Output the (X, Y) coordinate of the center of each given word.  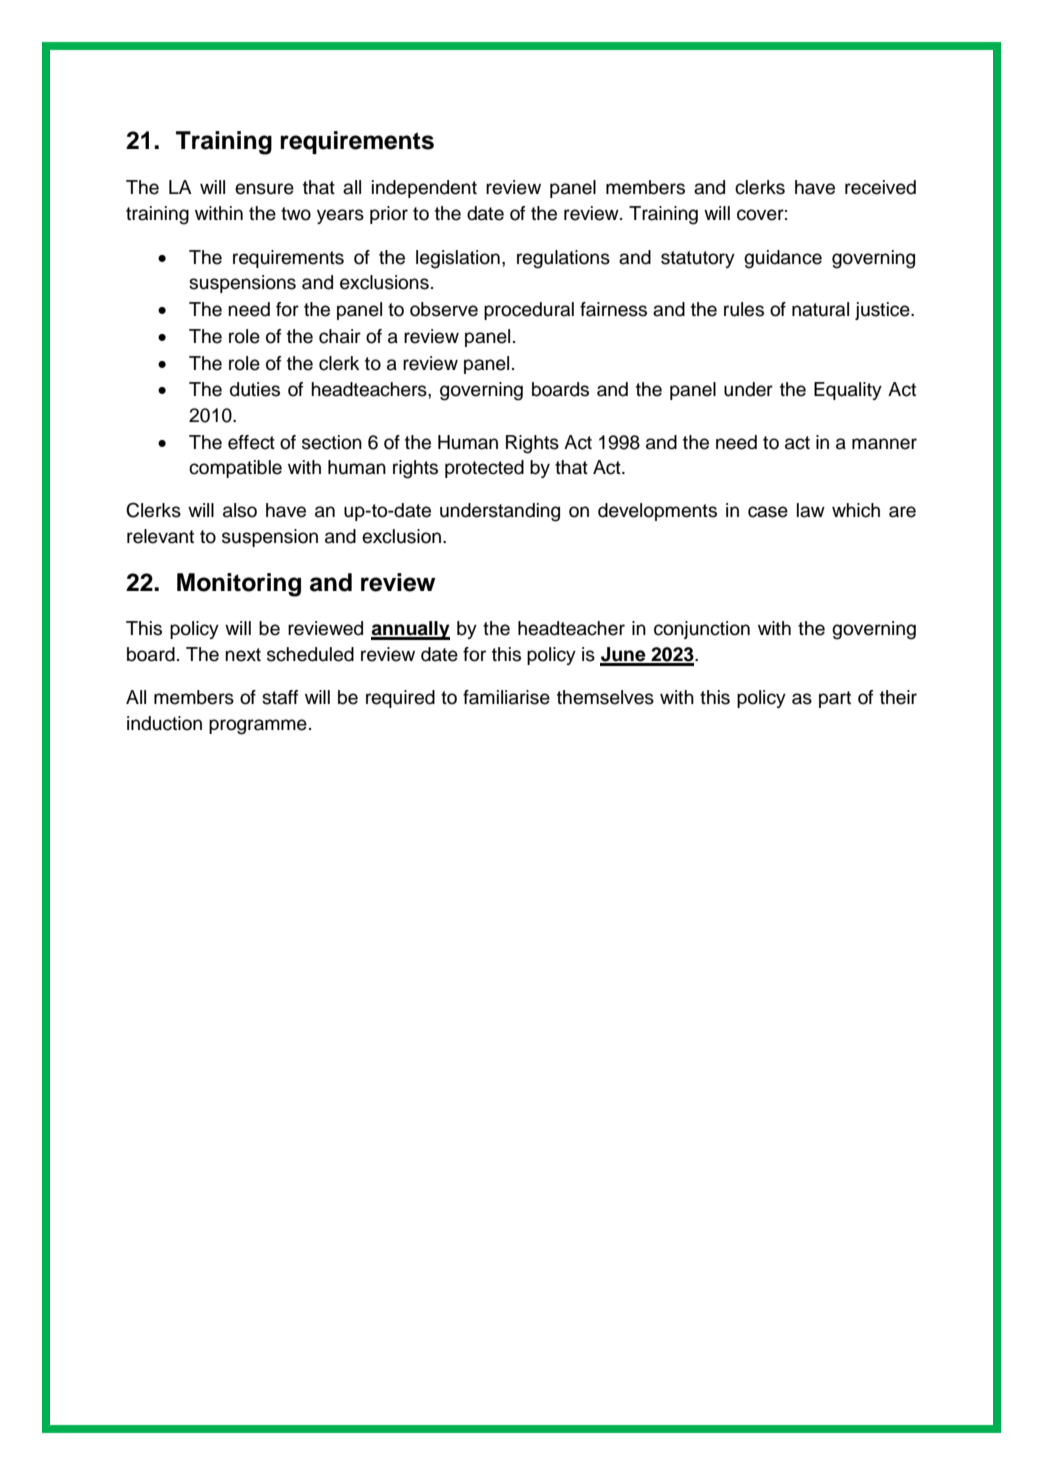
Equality (848, 391)
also (240, 510)
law (811, 510)
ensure (264, 189)
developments (657, 512)
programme (258, 727)
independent (424, 189)
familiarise (506, 697)
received (880, 187)
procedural (529, 311)
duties (255, 389)
